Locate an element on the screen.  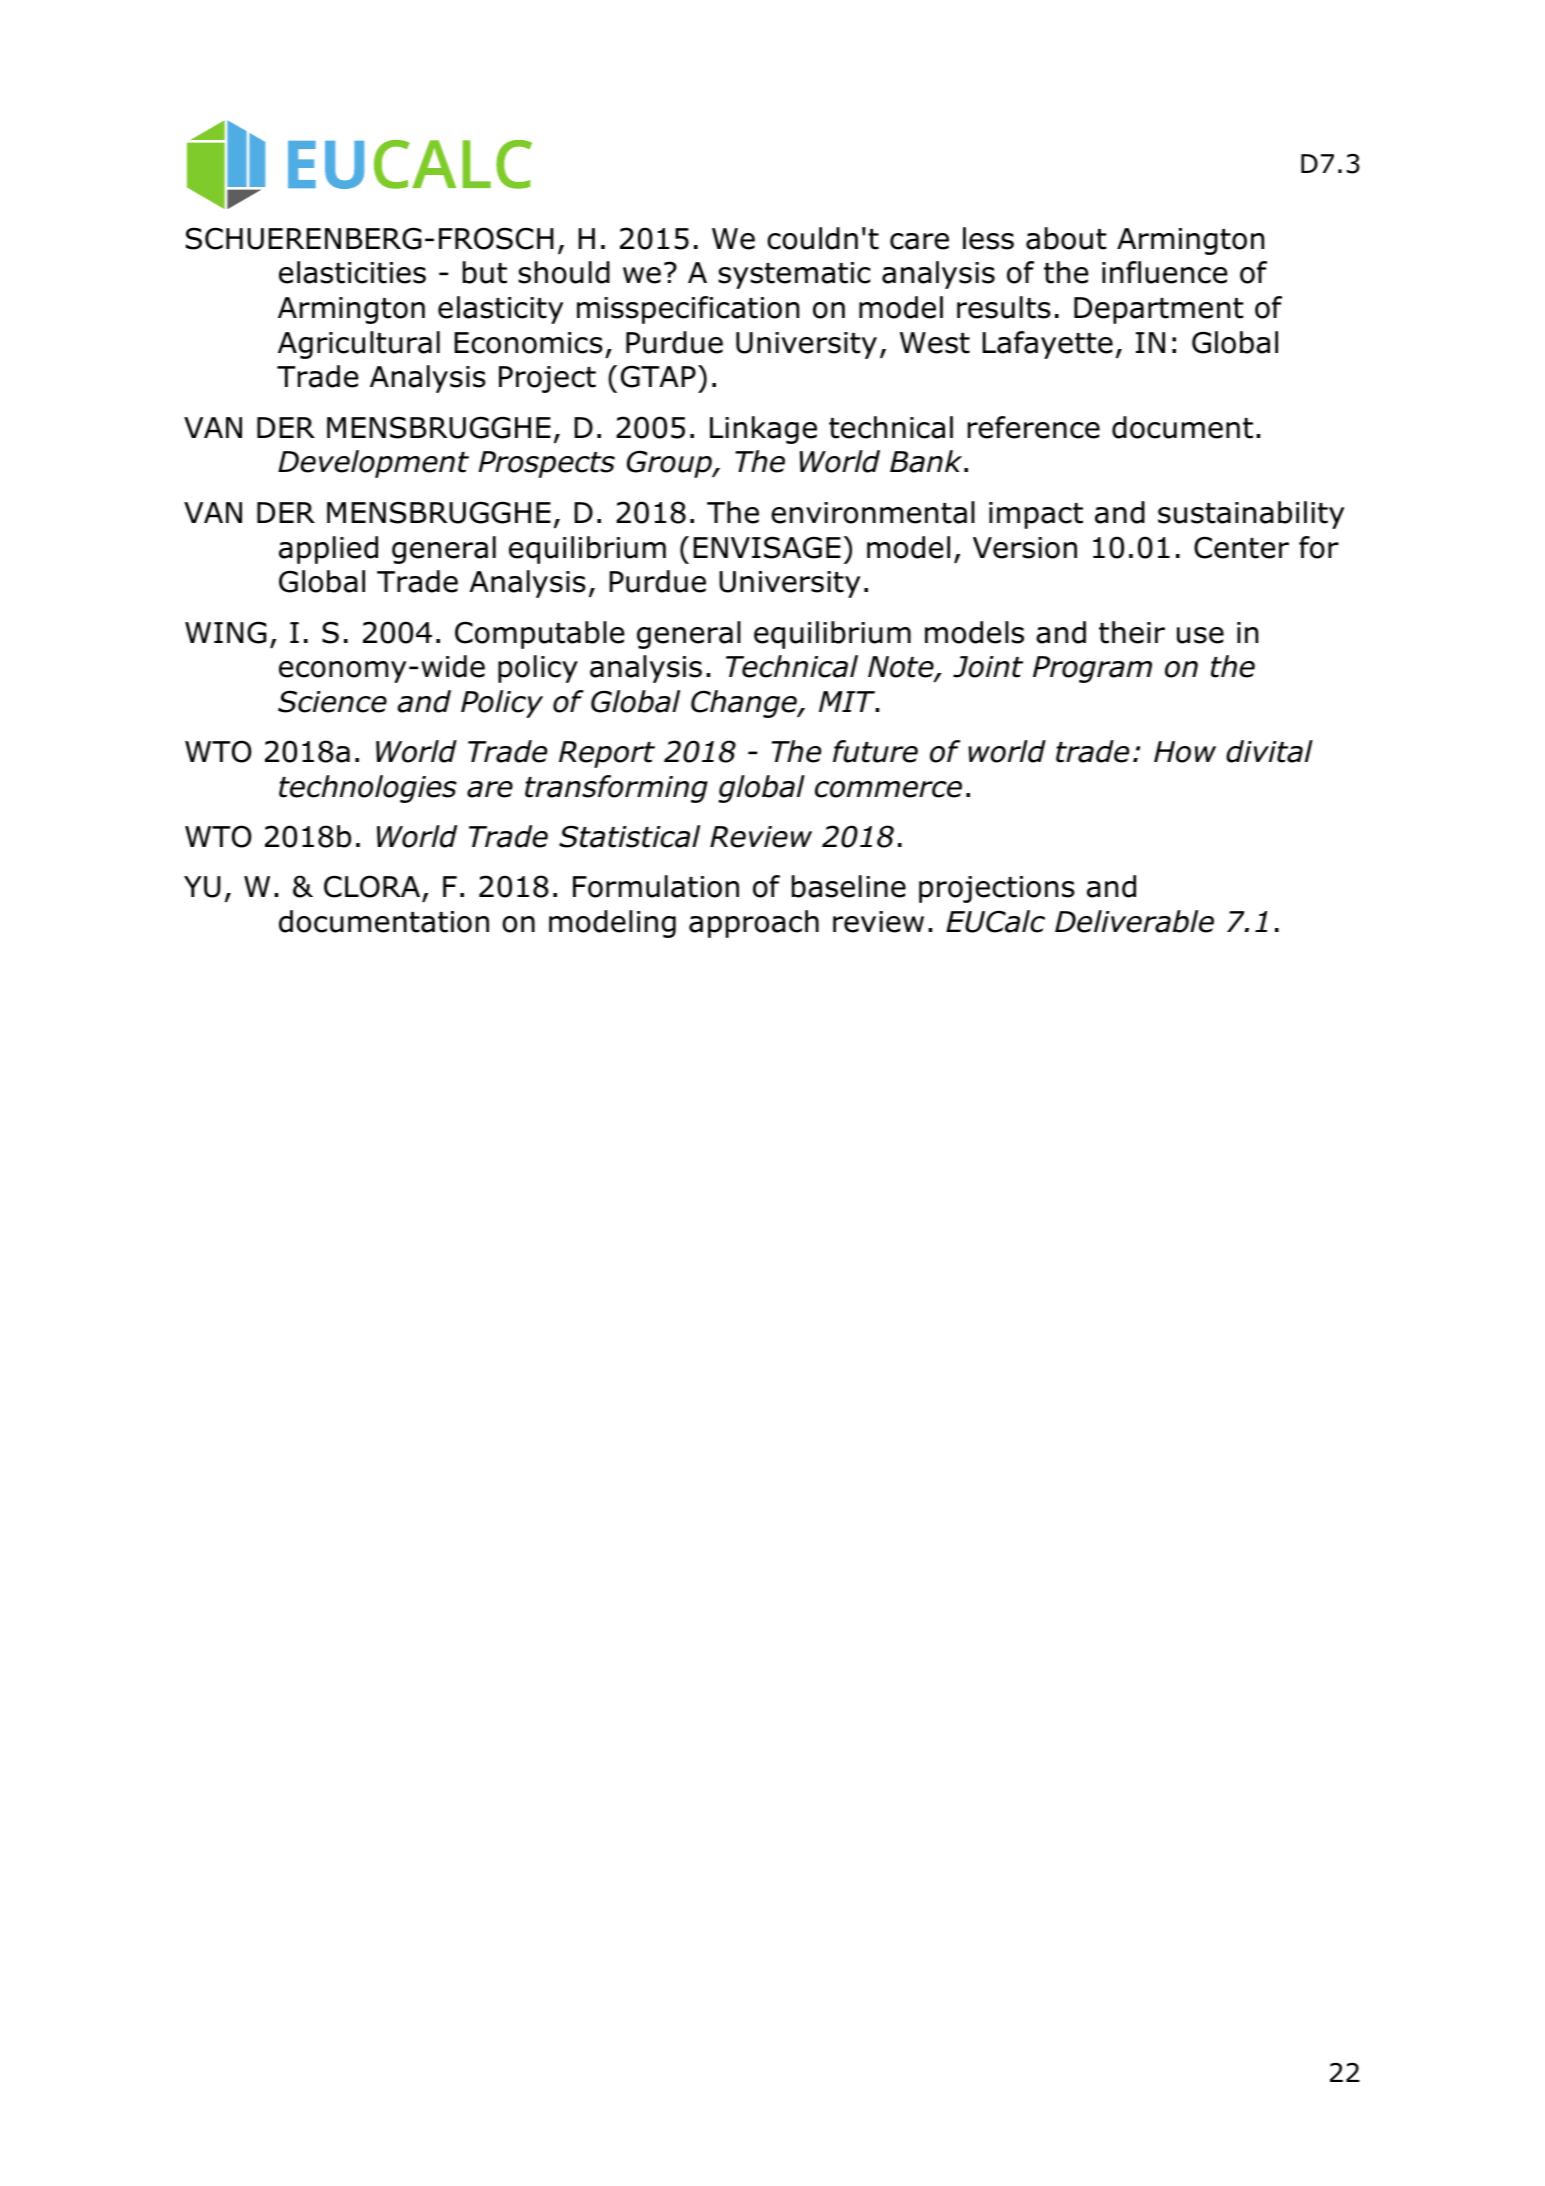
systematic is located at coordinates (794, 275).
